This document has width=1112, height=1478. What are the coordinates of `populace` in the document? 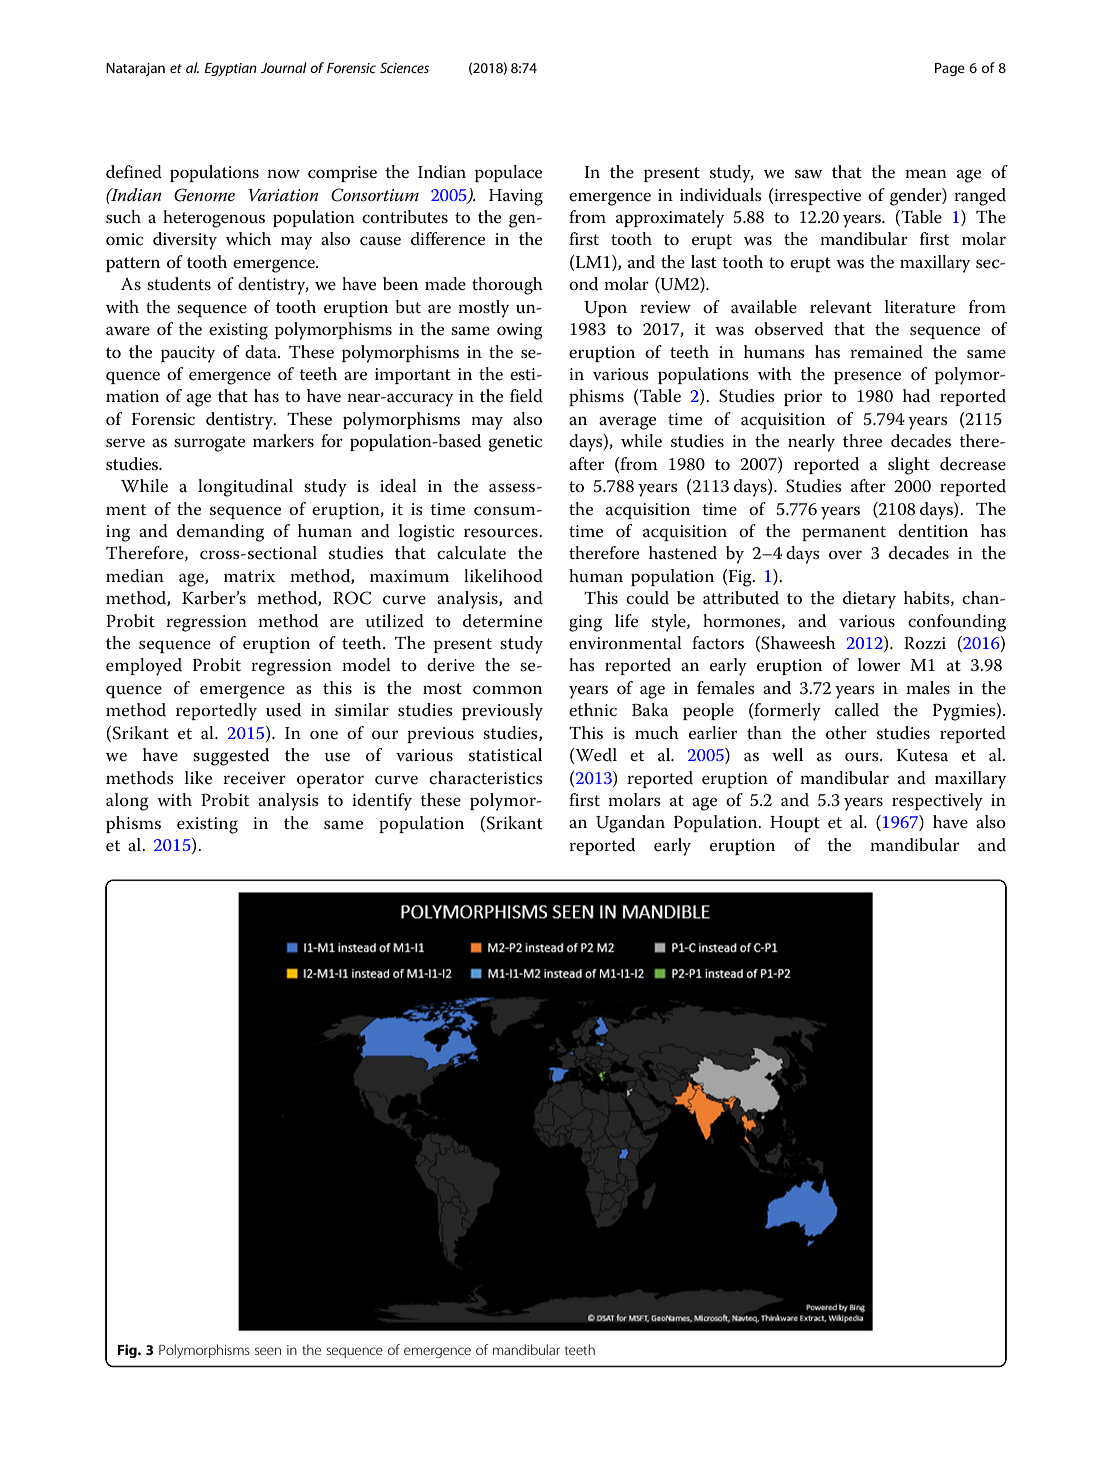 It's located at (508, 173).
